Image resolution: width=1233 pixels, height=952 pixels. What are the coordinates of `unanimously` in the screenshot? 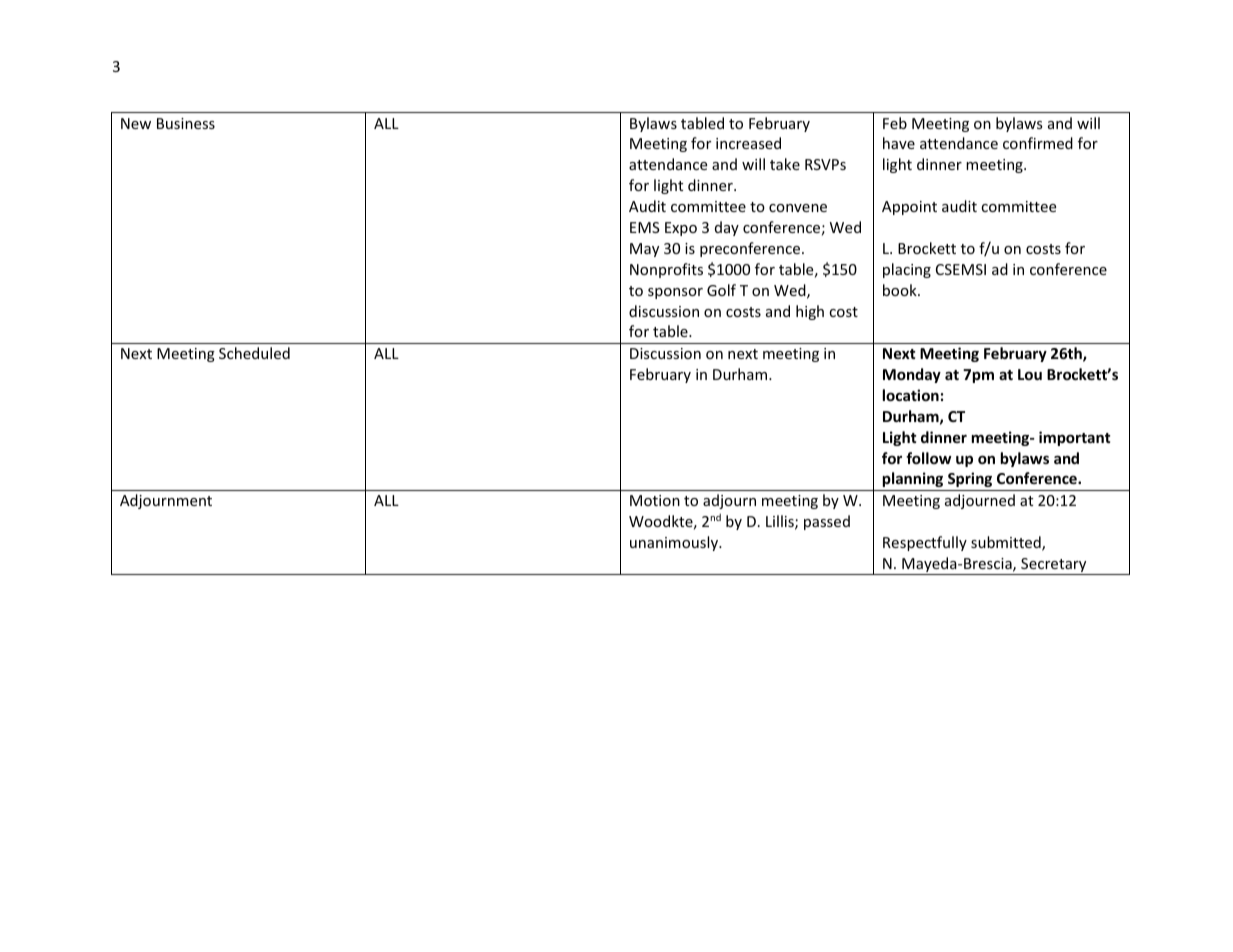 It's located at (675, 543).
